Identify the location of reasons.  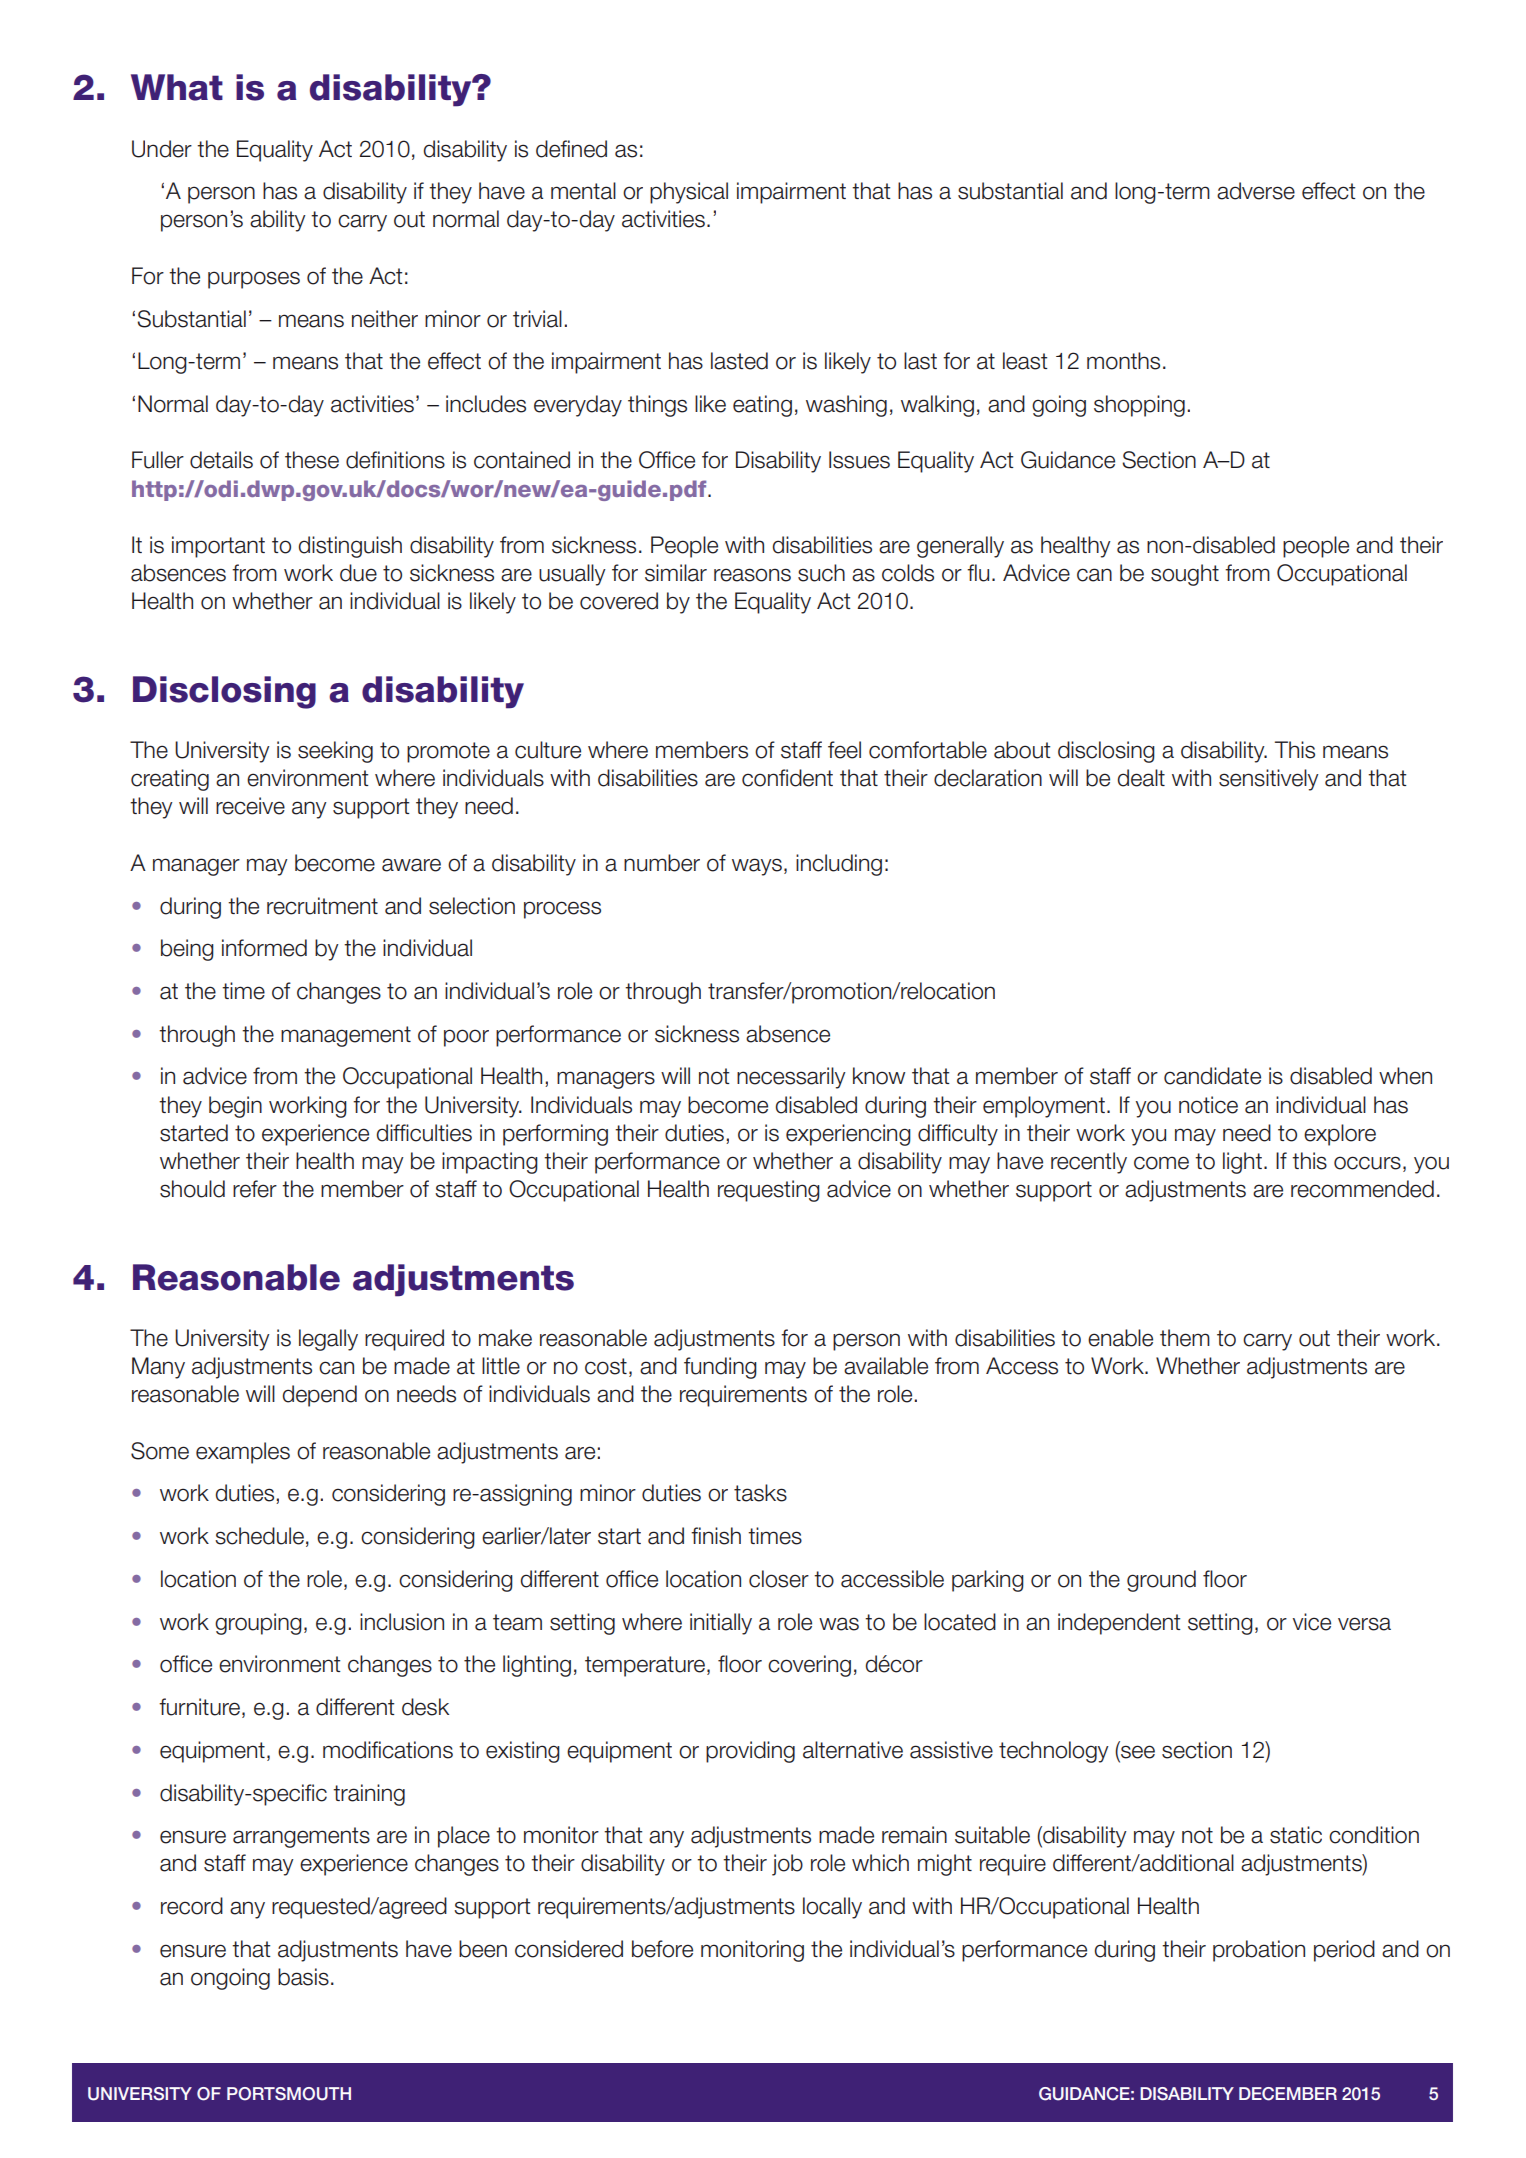
(752, 575).
